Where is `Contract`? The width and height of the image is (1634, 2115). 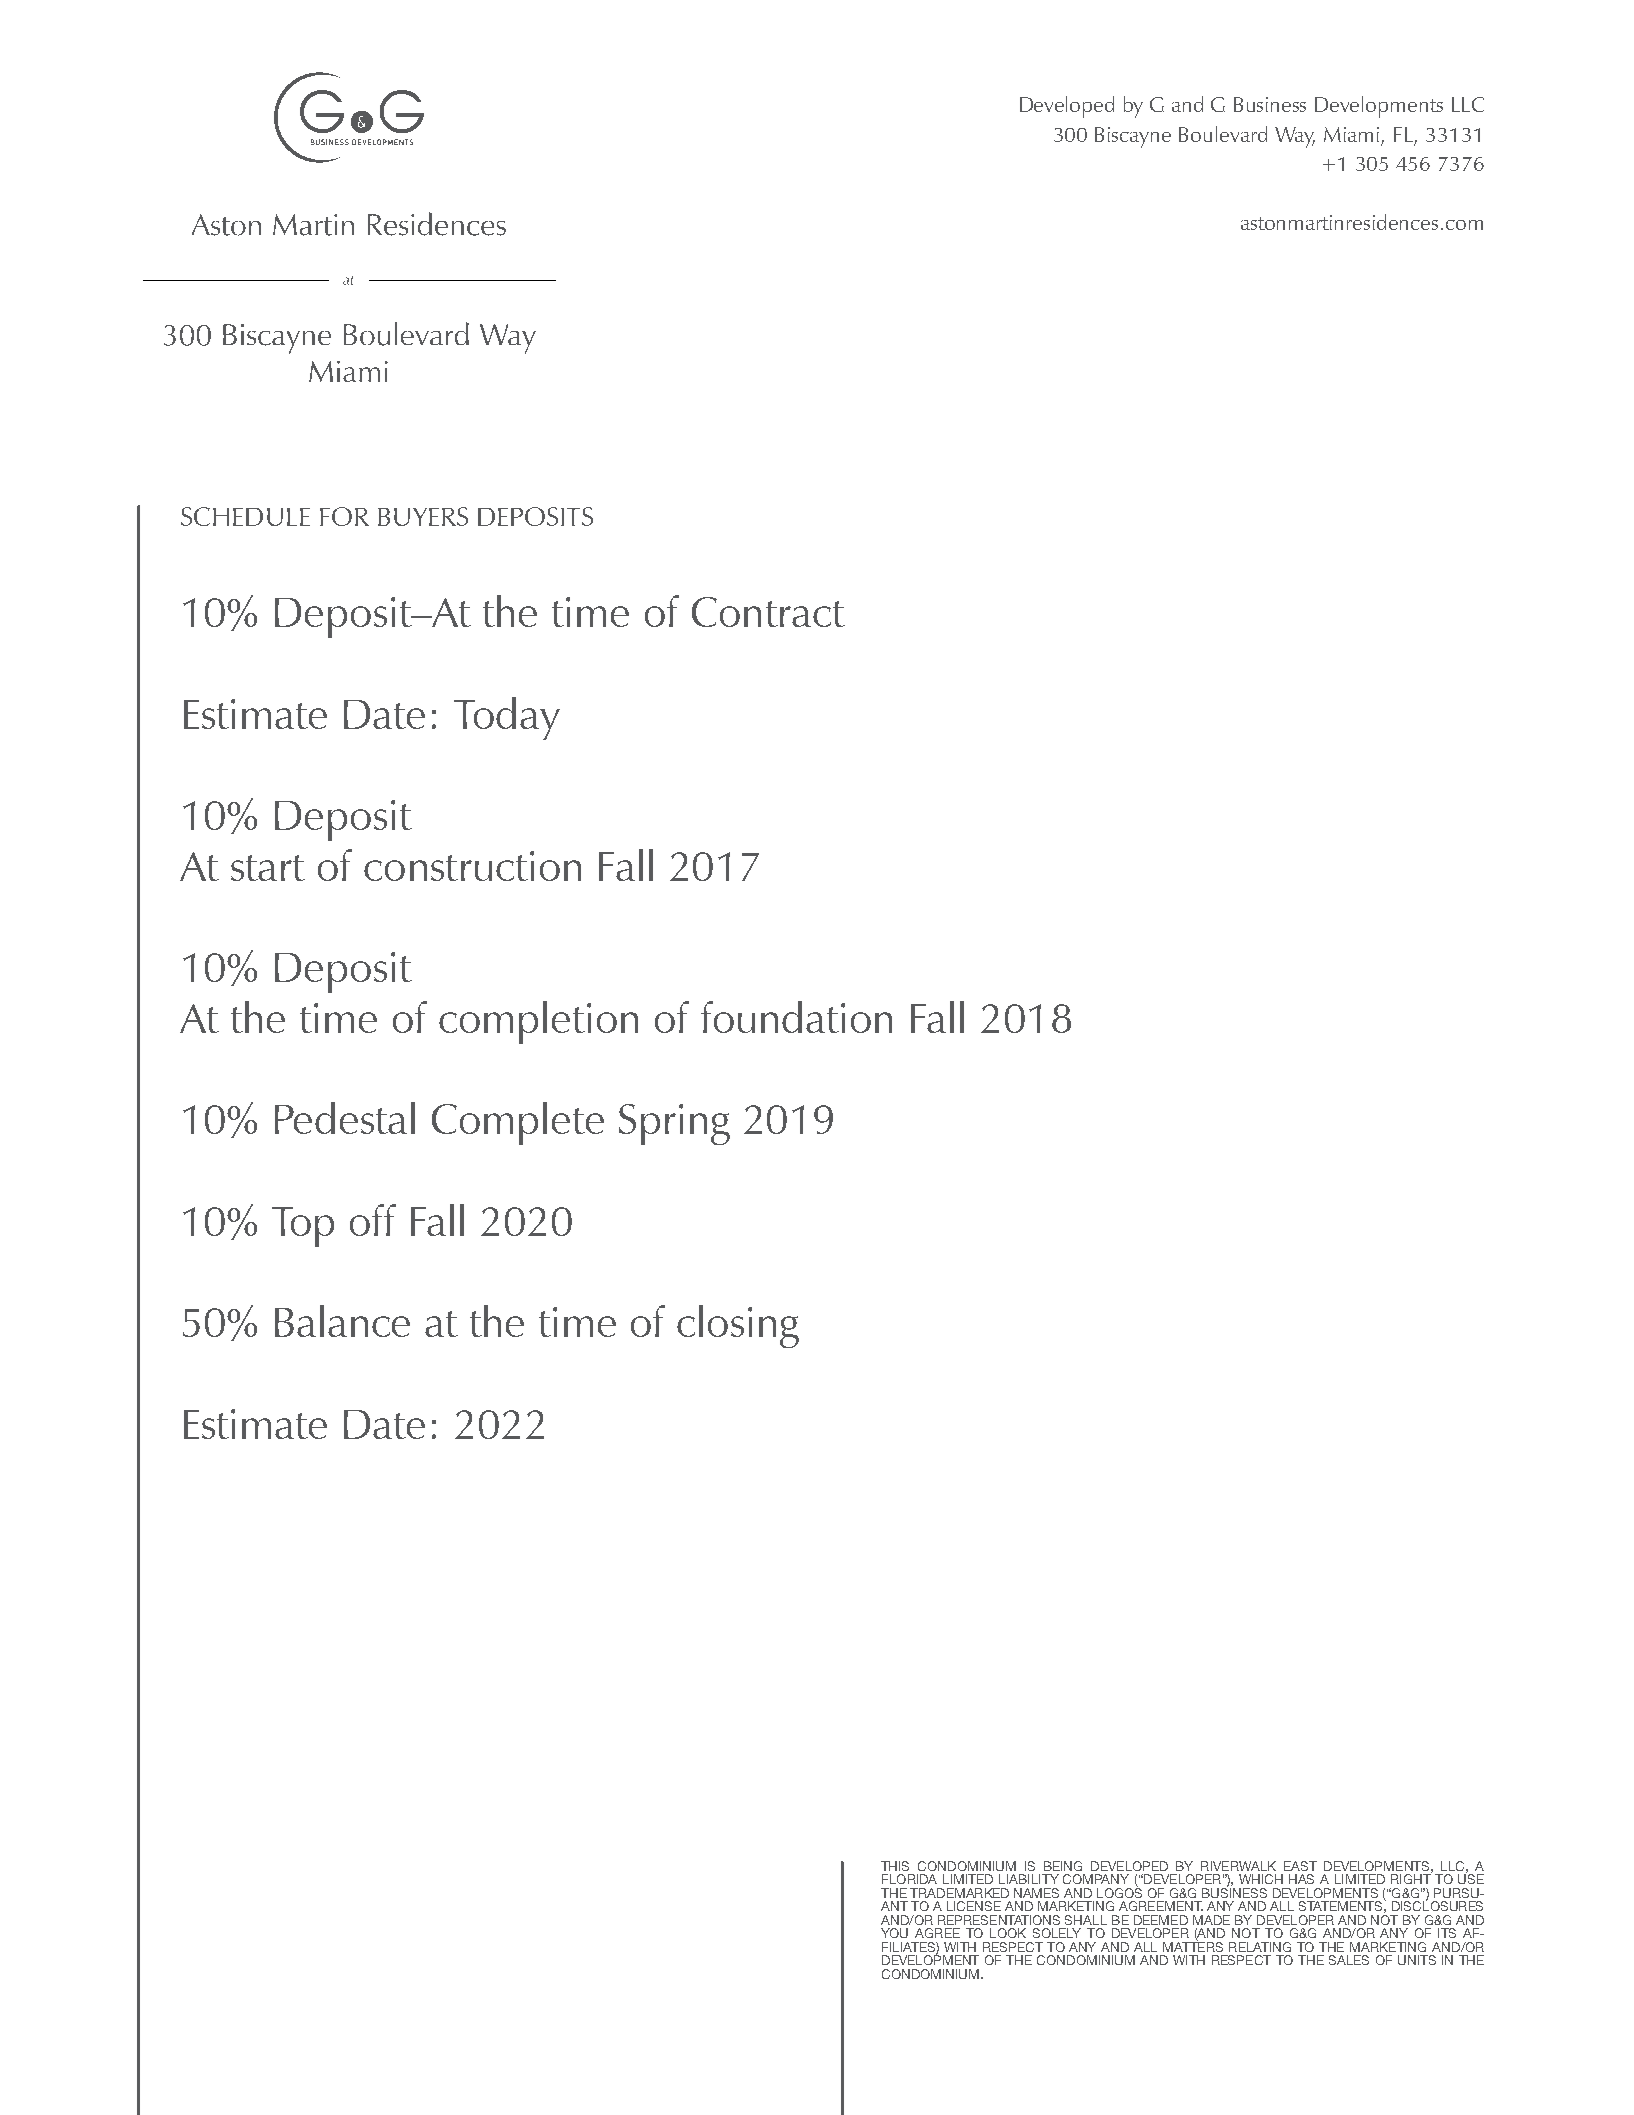 Contract is located at coordinates (768, 612).
